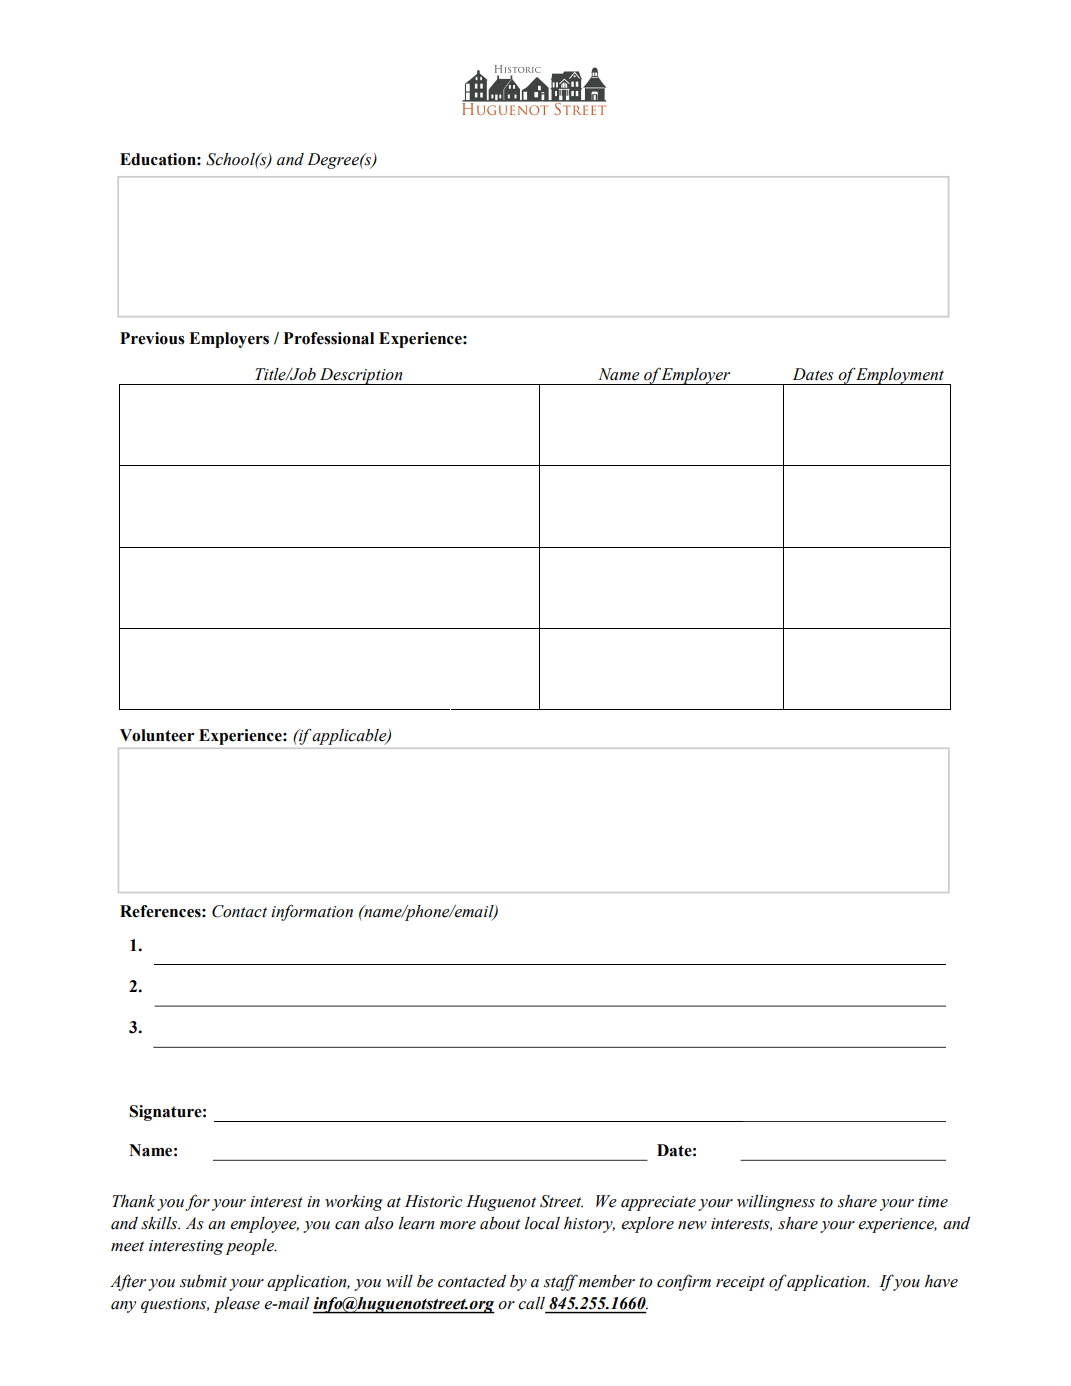 The image size is (1071, 1386). Describe the element at coordinates (152, 338) in the screenshot. I see `Previous` at that location.
